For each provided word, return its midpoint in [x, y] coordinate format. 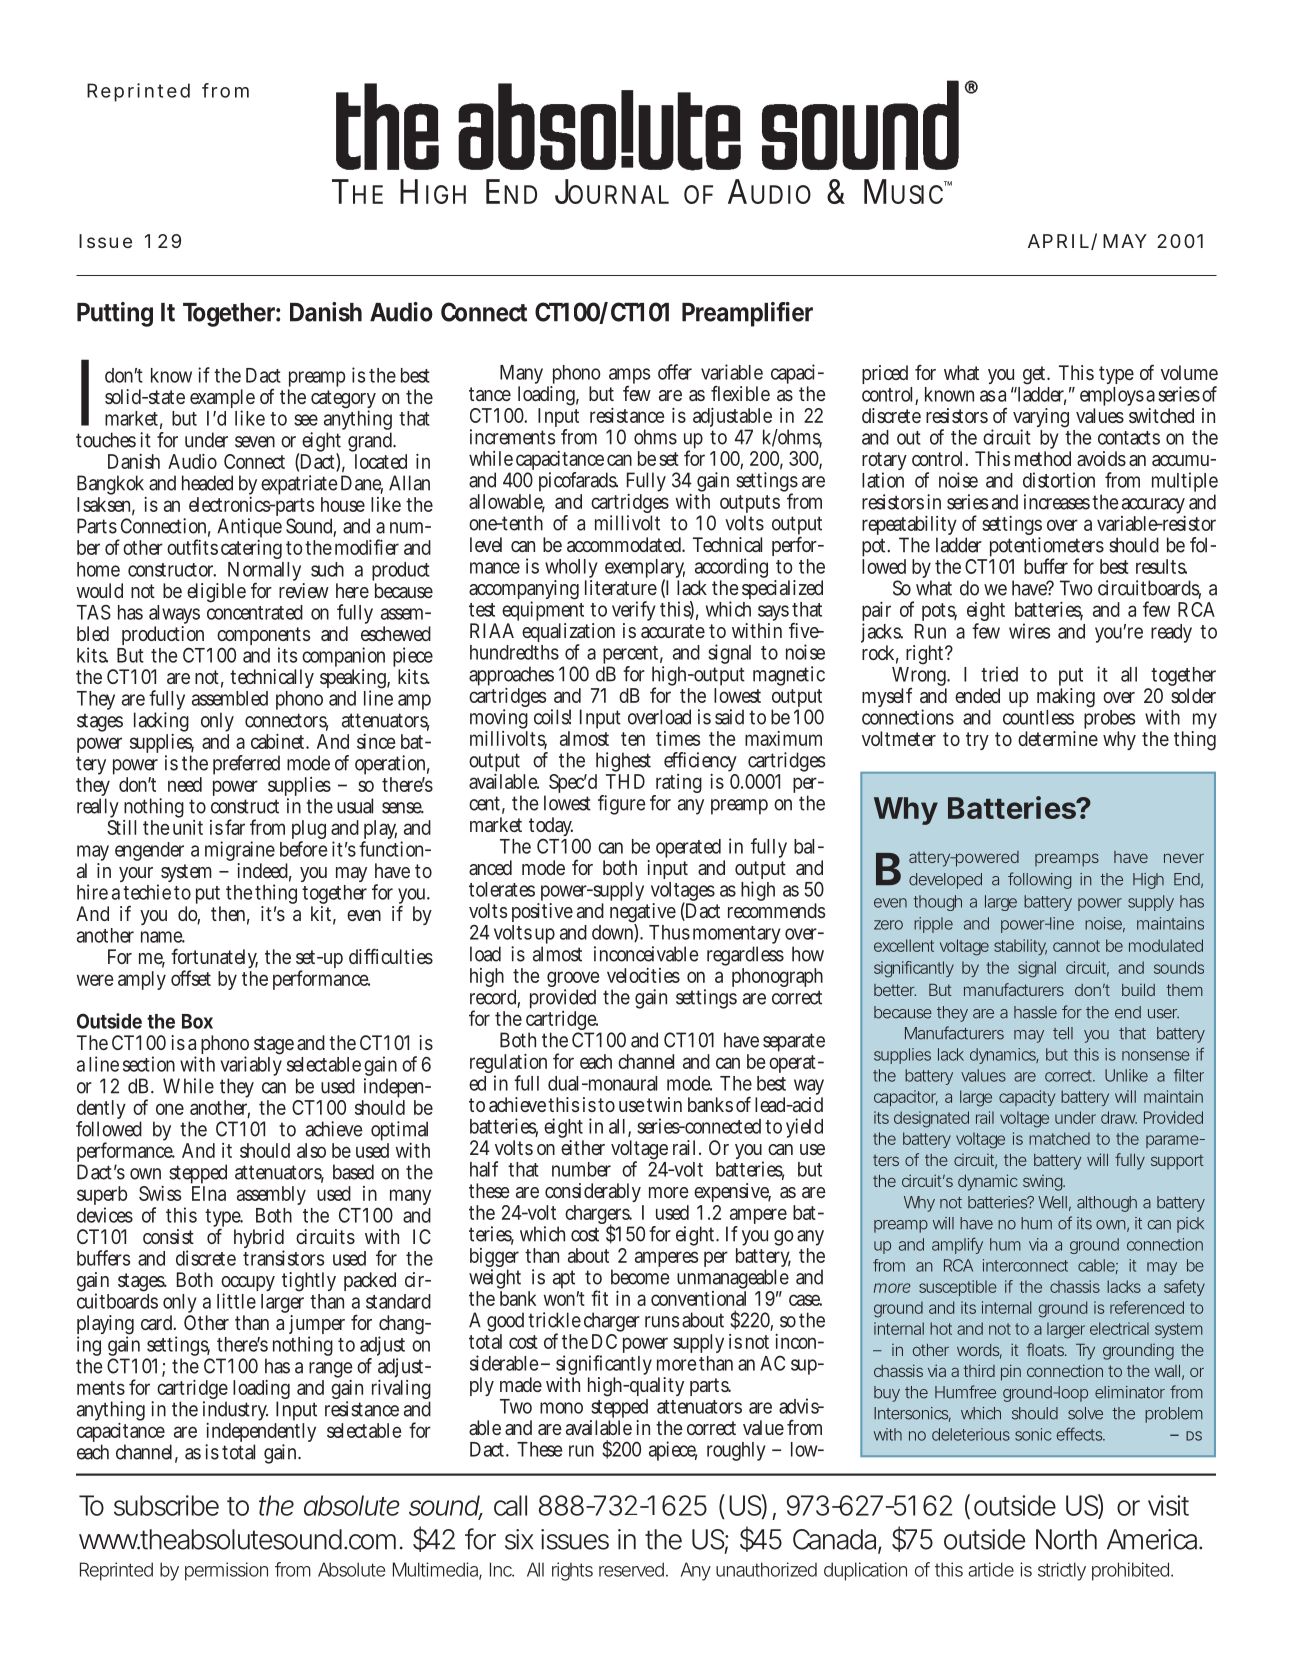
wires [1029, 631]
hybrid [259, 1240]
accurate [673, 631]
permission [226, 1571]
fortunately [214, 960]
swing [1044, 1183]
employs [1113, 398]
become [640, 1277]
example [222, 400]
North [1066, 1539]
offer [675, 372]
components [263, 637]
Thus [669, 932]
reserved [633, 1569]
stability [1020, 947]
